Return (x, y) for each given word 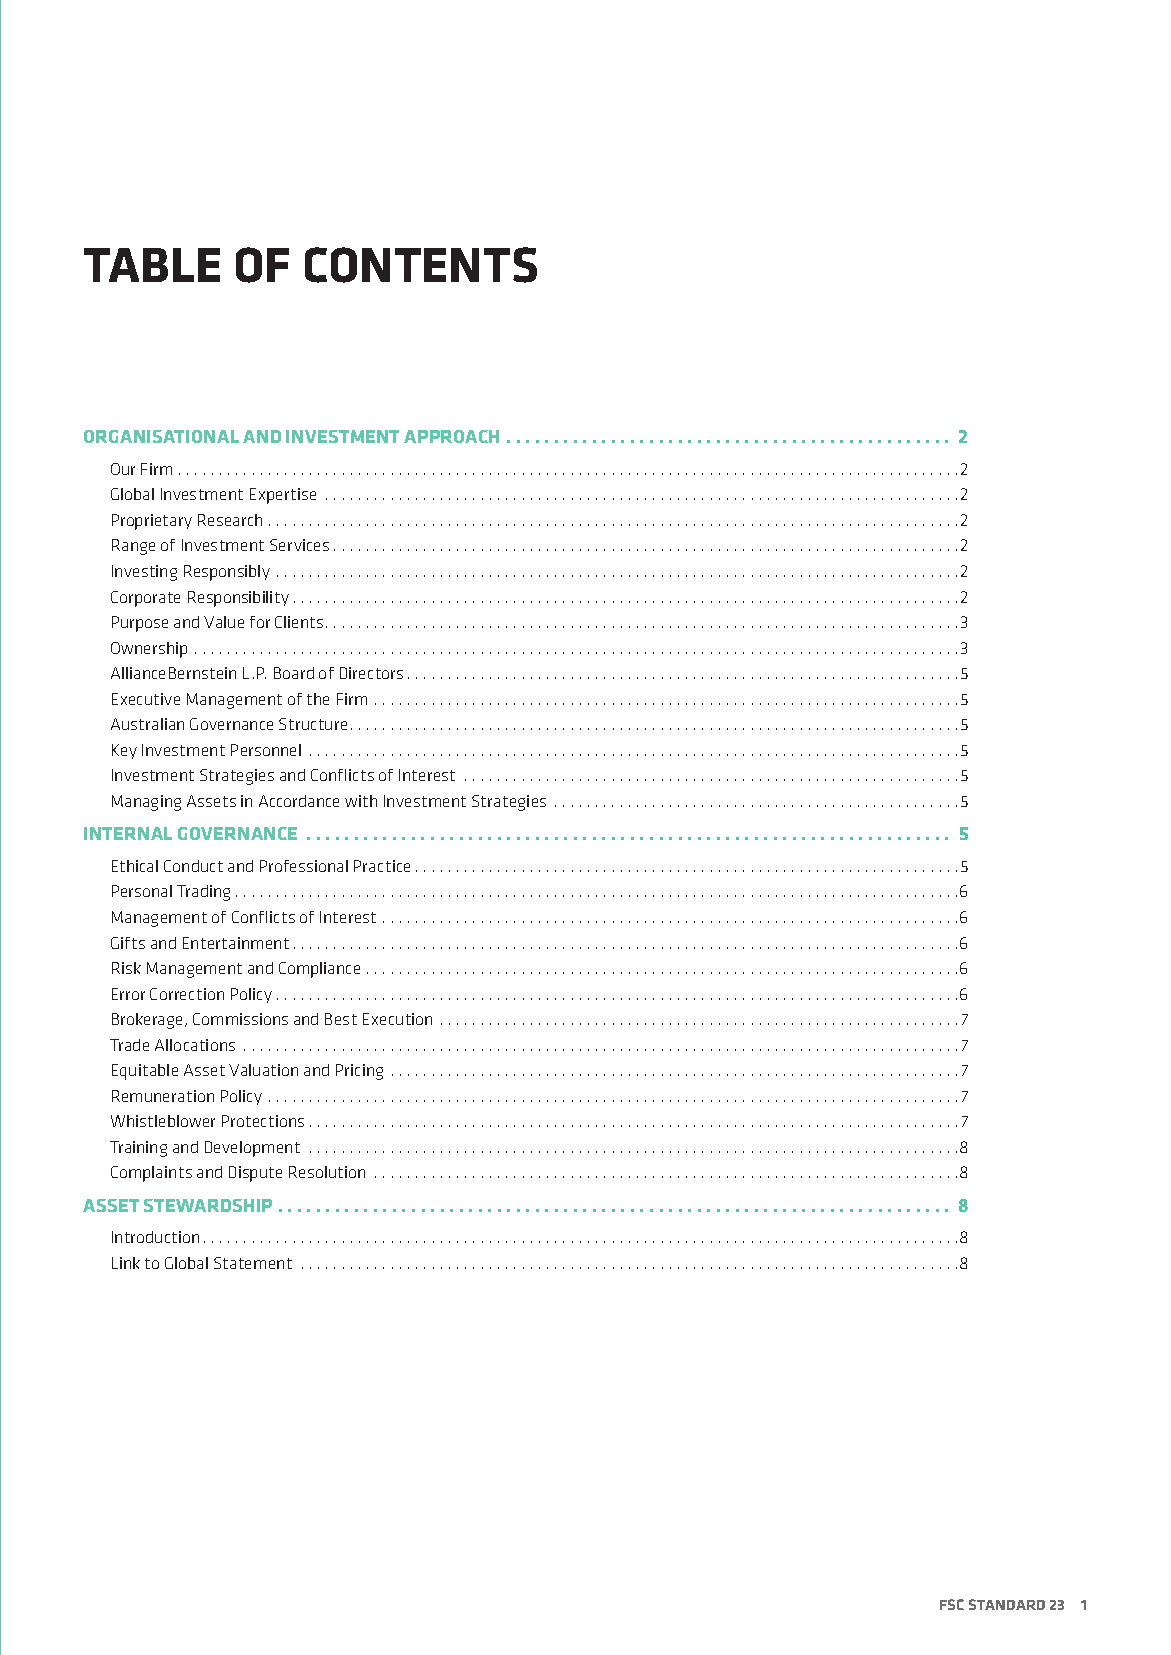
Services (299, 545)
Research (230, 520)
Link (126, 1263)
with (361, 801)
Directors (371, 673)
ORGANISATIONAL (161, 436)
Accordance (299, 801)
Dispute (255, 1174)
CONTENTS (421, 265)
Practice (382, 866)
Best (341, 1019)
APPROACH (451, 436)
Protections (263, 1121)
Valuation (263, 1070)
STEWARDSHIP (208, 1205)
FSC (952, 1604)
